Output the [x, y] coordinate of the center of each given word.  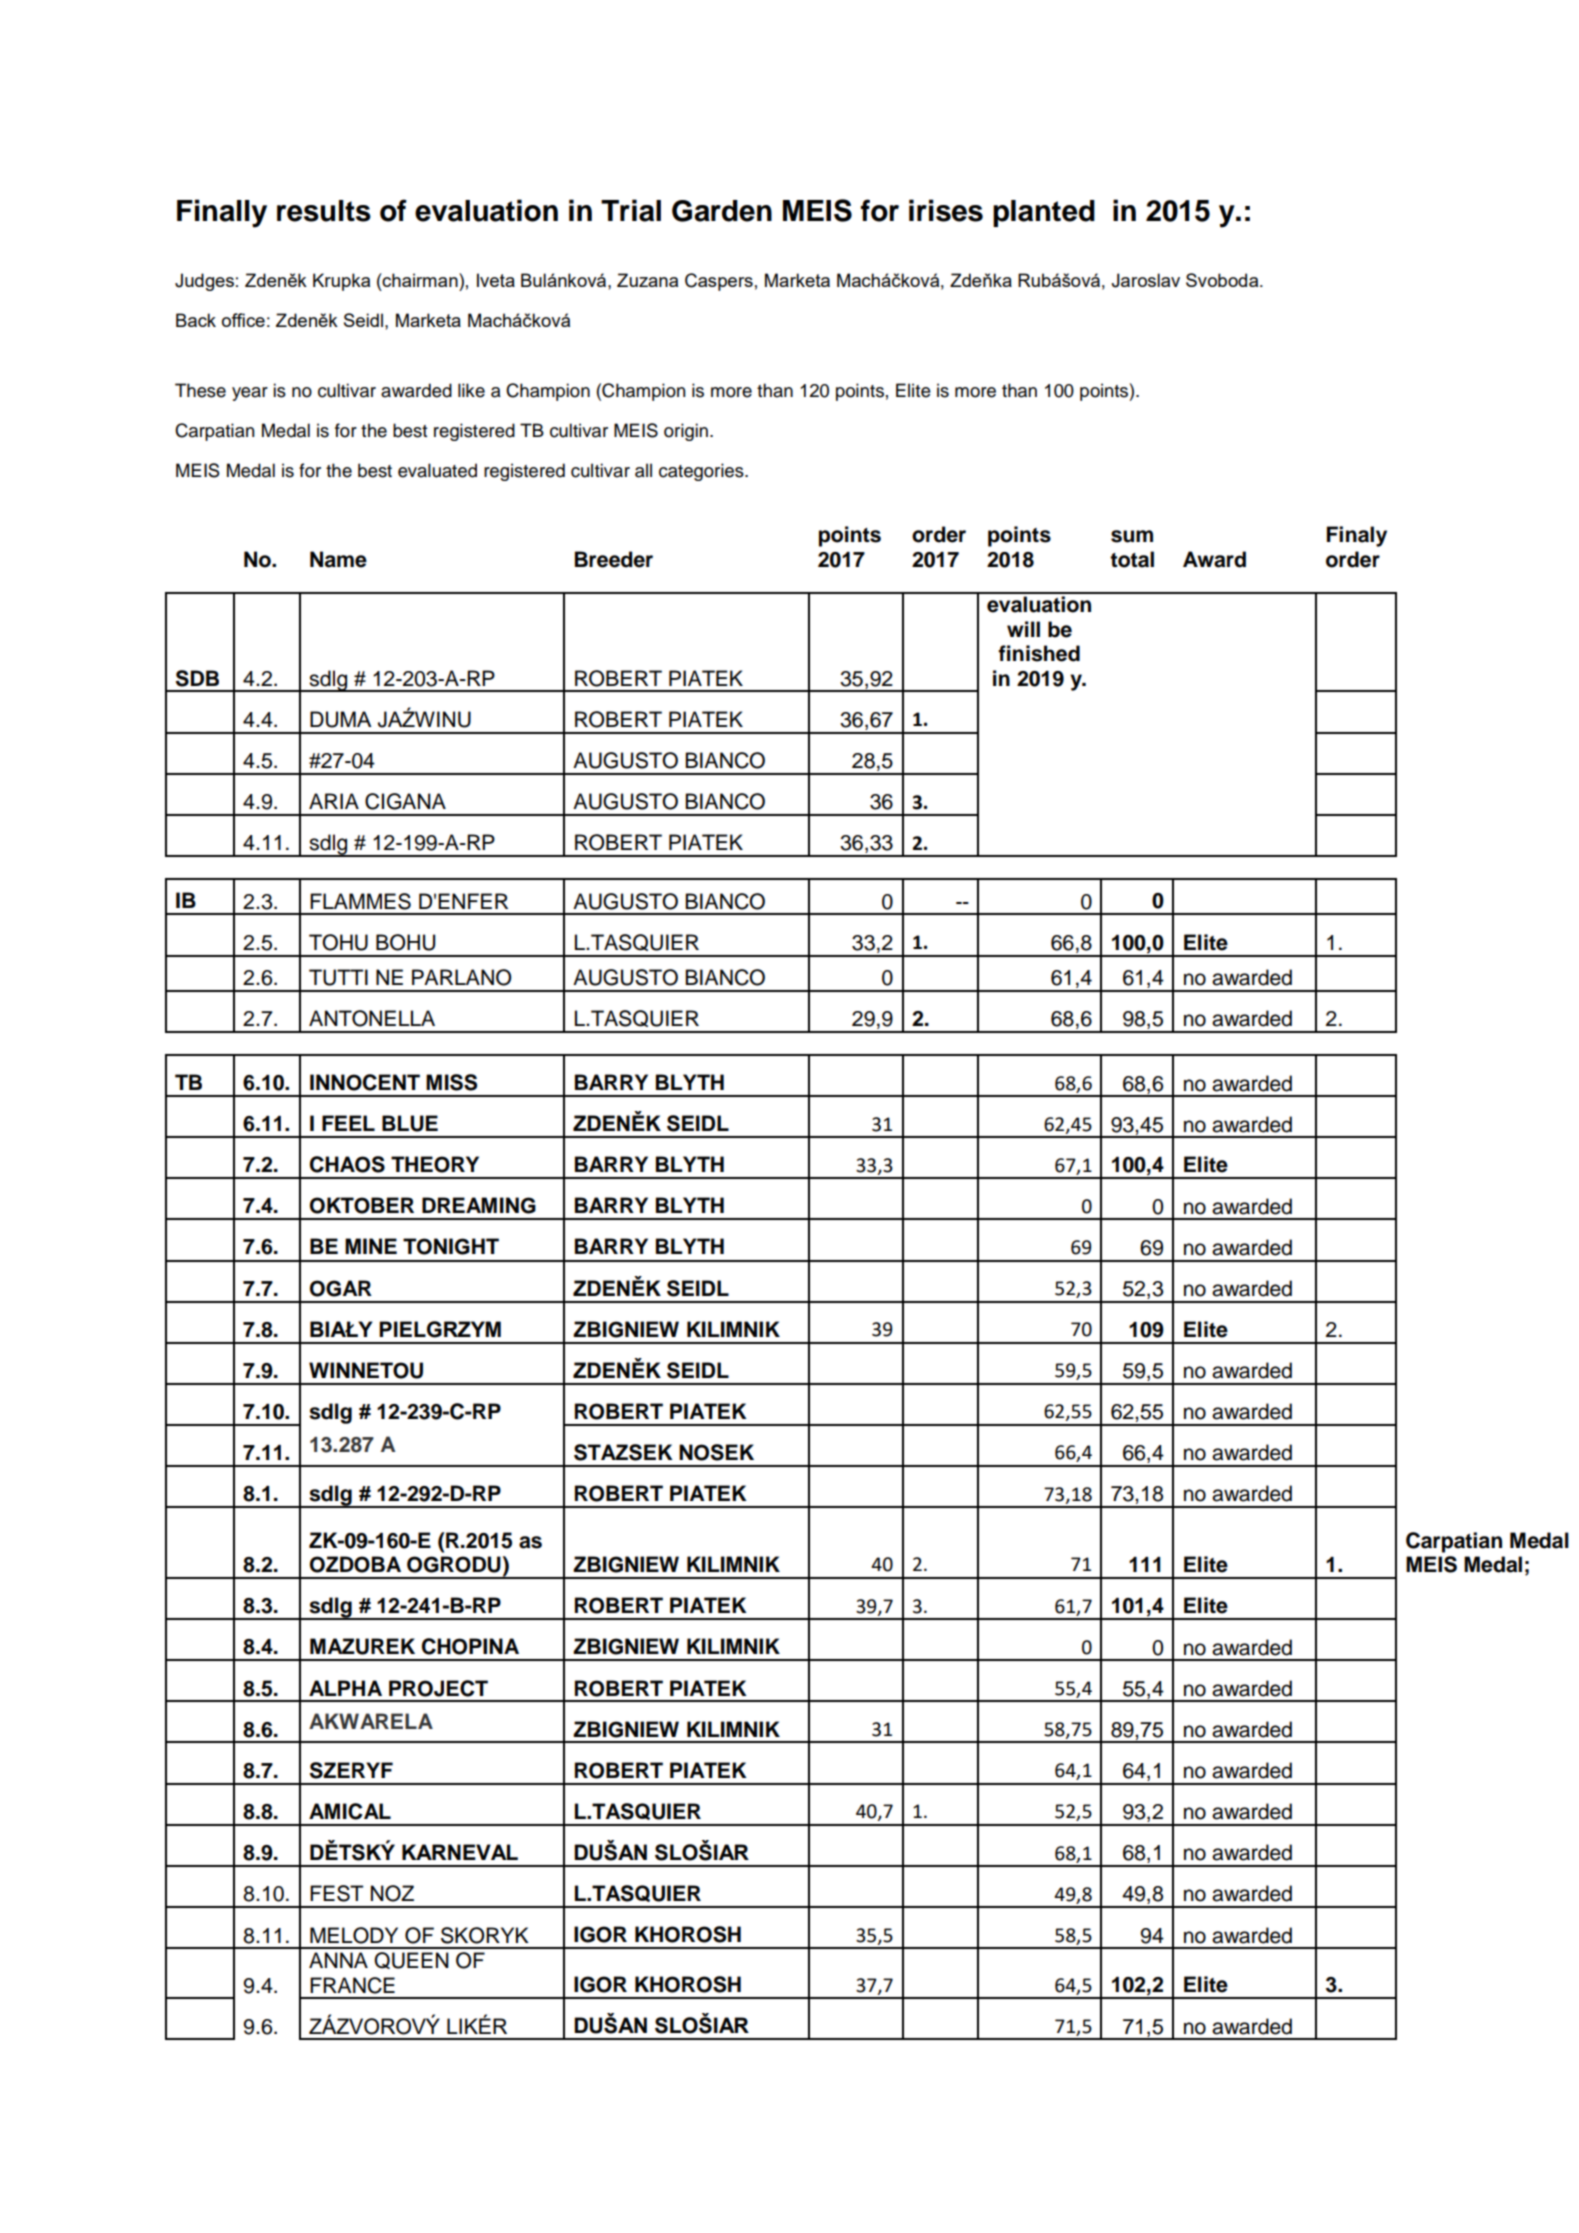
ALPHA [345, 1688]
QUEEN [411, 1960]
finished [1039, 653]
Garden [722, 211]
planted [1044, 213]
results [324, 211]
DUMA [340, 719]
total [1132, 559]
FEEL [348, 1123]
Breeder [614, 559]
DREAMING [479, 1205]
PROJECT [438, 1688]
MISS [451, 1082]
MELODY [354, 1935]
